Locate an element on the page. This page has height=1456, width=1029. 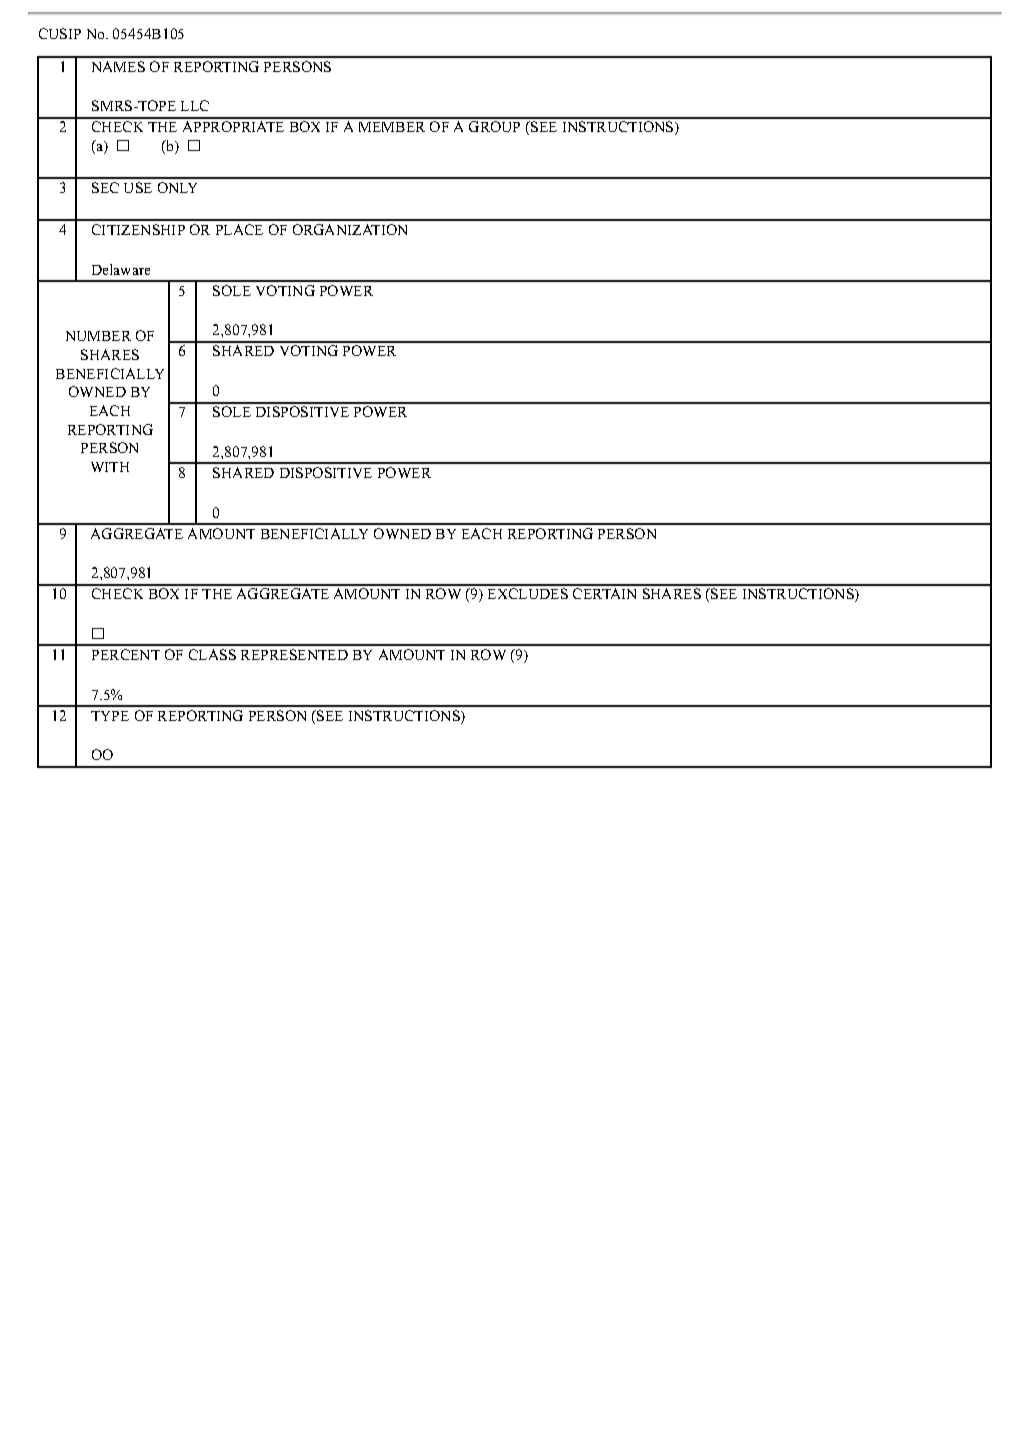
PLACE is located at coordinates (239, 229).
